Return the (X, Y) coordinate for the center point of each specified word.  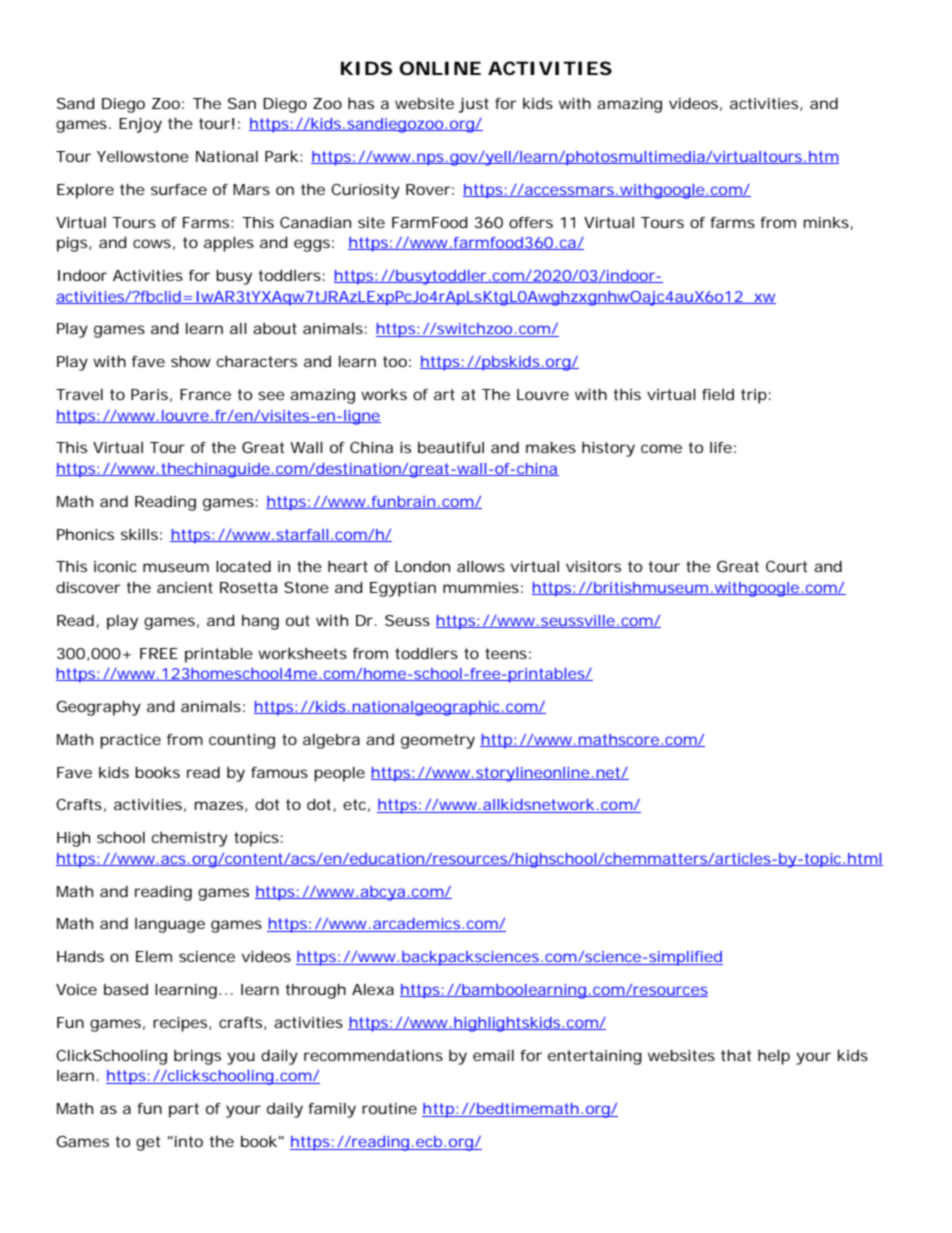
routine (389, 1108)
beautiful (451, 447)
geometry (438, 741)
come (661, 448)
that (736, 1055)
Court (786, 566)
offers (531, 222)
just (473, 105)
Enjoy (140, 125)
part (184, 1110)
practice (130, 741)
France (205, 394)
